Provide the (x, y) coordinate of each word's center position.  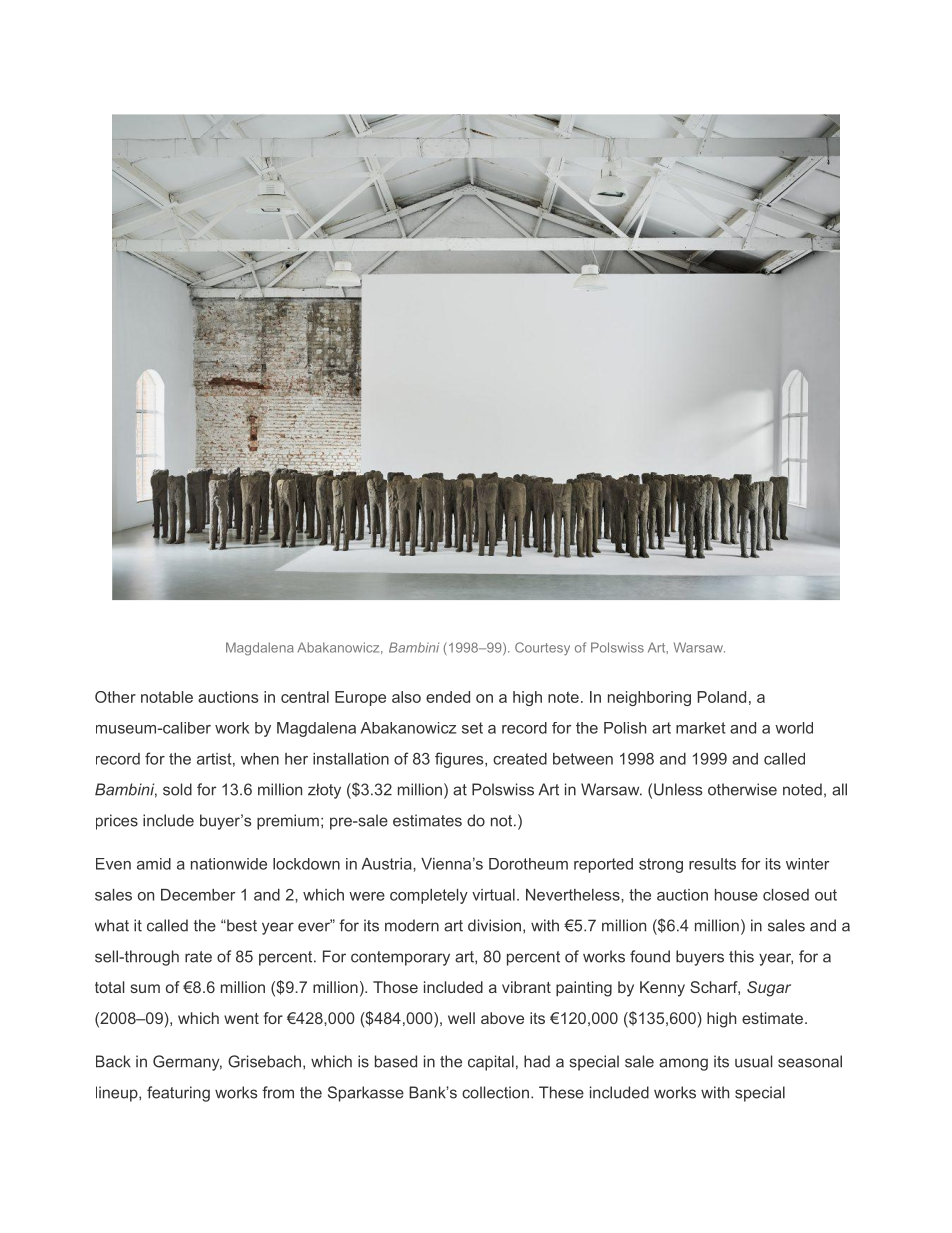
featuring (178, 1094)
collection (495, 1092)
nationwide (229, 864)
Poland (722, 697)
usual (753, 1061)
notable (167, 697)
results (712, 864)
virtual (493, 895)
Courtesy (542, 649)
